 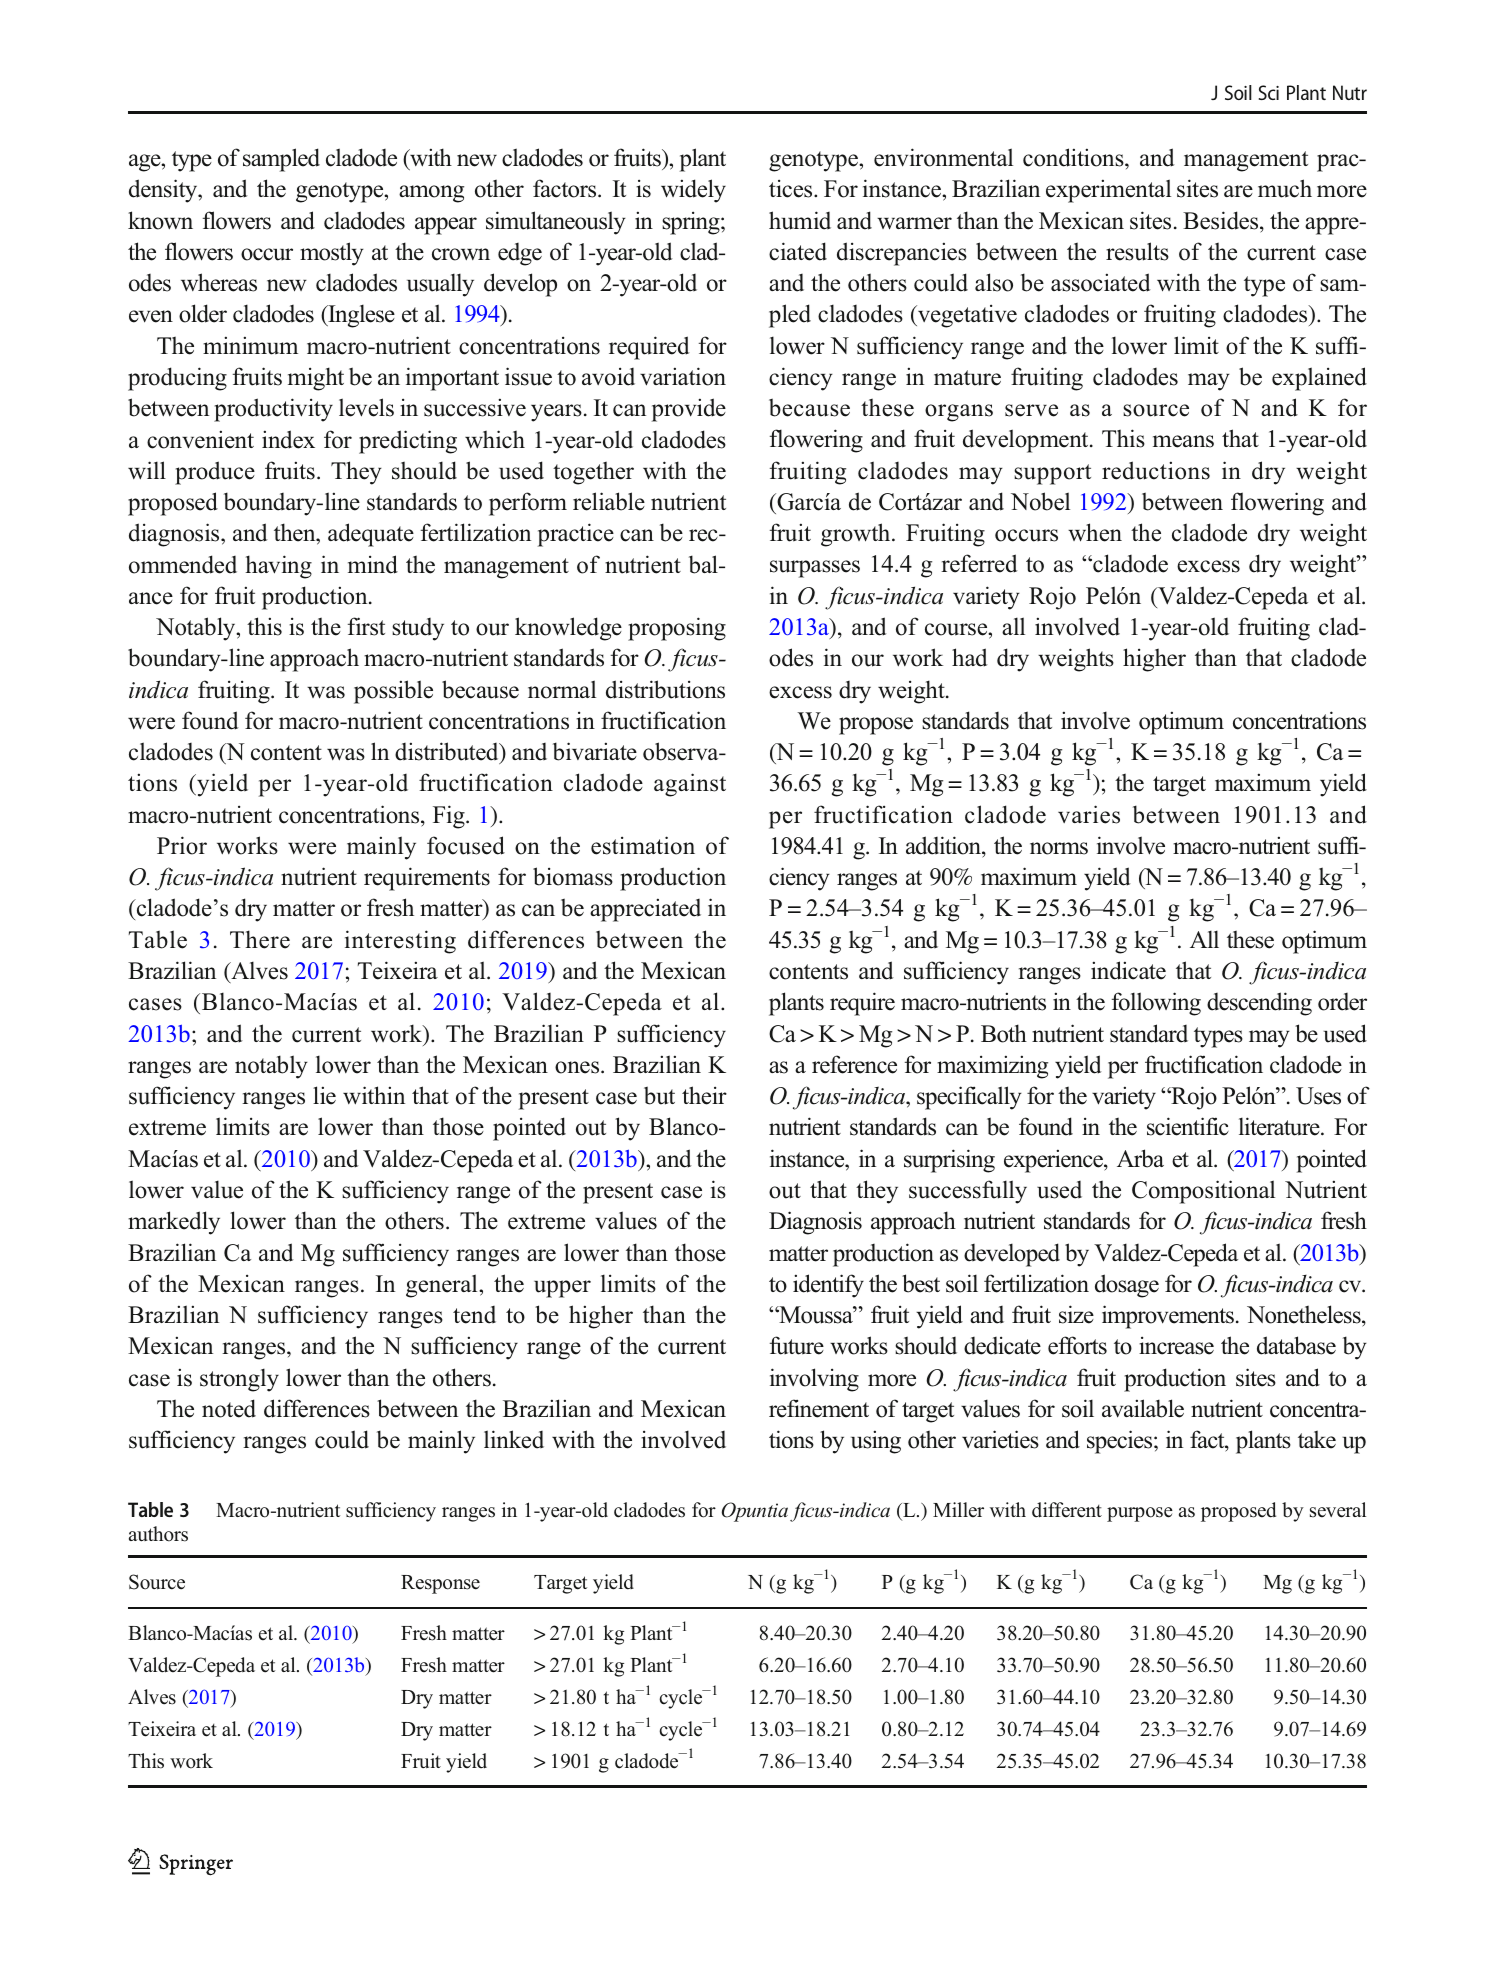 What do you see at coordinates (693, 191) in the screenshot?
I see `widely` at bounding box center [693, 191].
